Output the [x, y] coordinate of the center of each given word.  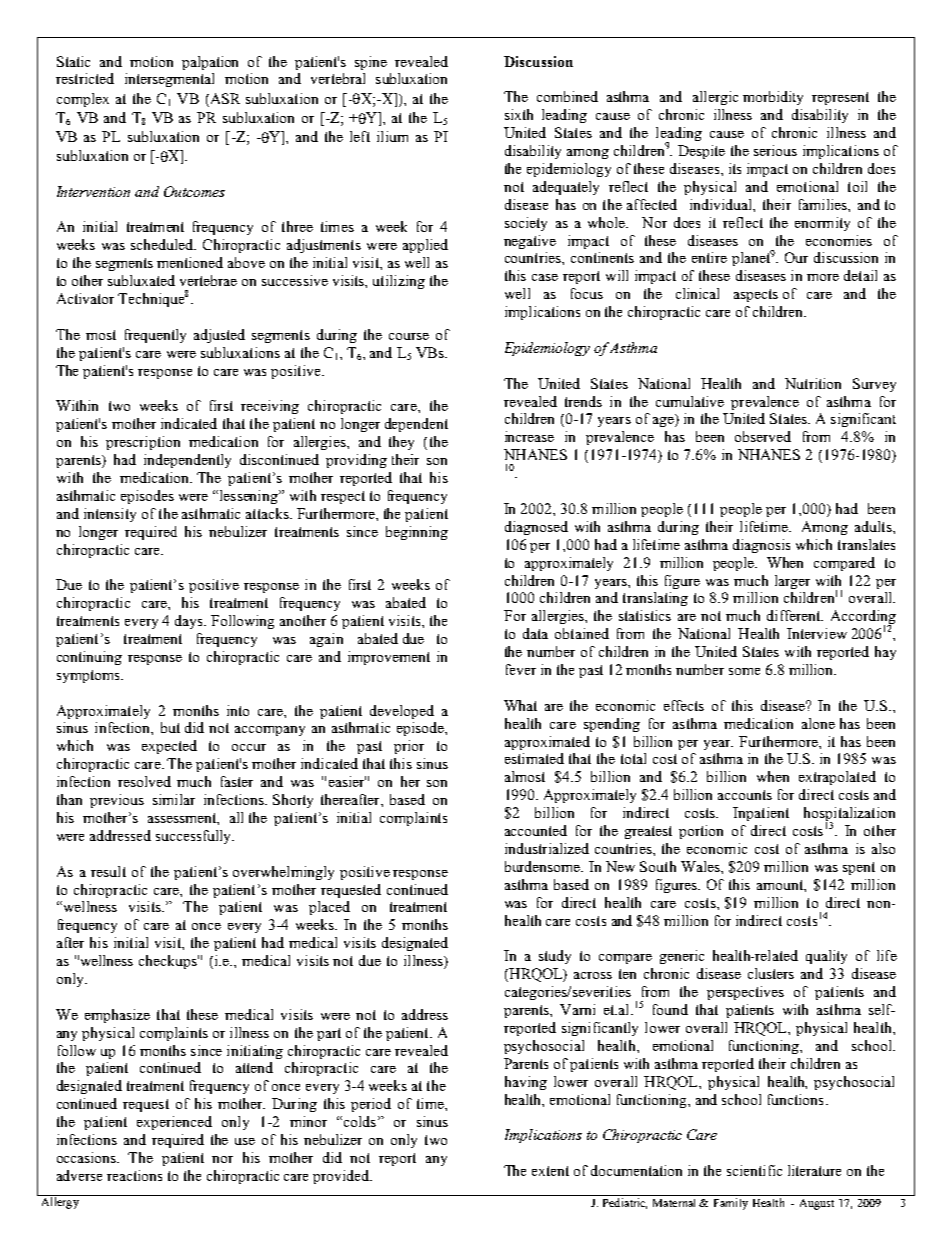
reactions [134, 1175]
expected [169, 747]
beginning [417, 533]
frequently [155, 336]
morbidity [773, 98]
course [409, 336]
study [555, 957]
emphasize [117, 1016]
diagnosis [761, 546]
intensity [110, 515]
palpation [210, 63]
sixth [519, 114]
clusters [771, 973]
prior [409, 747]
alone [818, 723]
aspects [756, 295]
